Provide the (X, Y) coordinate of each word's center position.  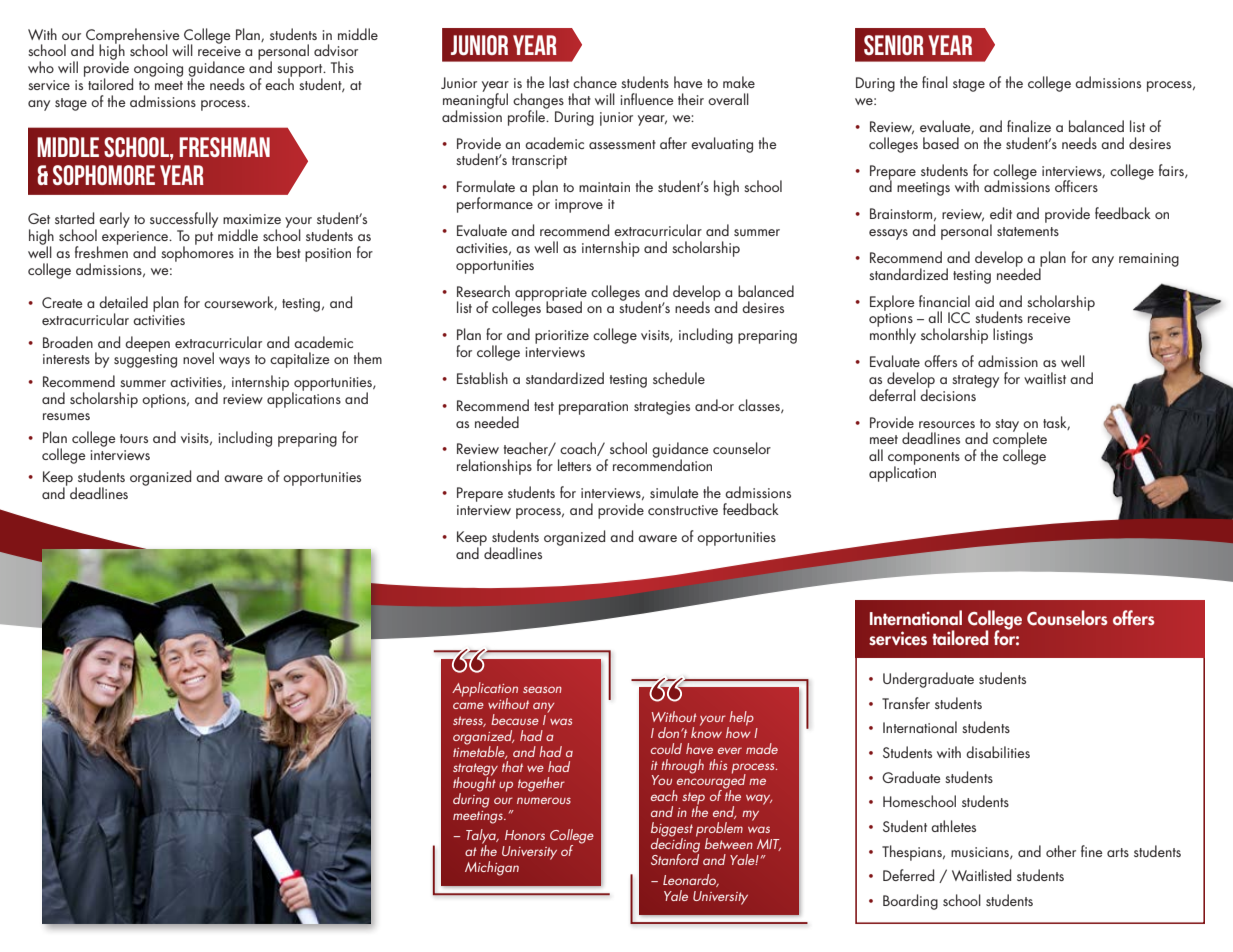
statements (1028, 231)
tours (134, 438)
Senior (894, 45)
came (468, 705)
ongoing (157, 71)
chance (595, 82)
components (924, 459)
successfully (184, 221)
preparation (593, 408)
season (542, 689)
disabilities (998, 752)
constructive (683, 510)
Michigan (492, 868)
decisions (948, 394)
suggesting (145, 361)
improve (579, 206)
